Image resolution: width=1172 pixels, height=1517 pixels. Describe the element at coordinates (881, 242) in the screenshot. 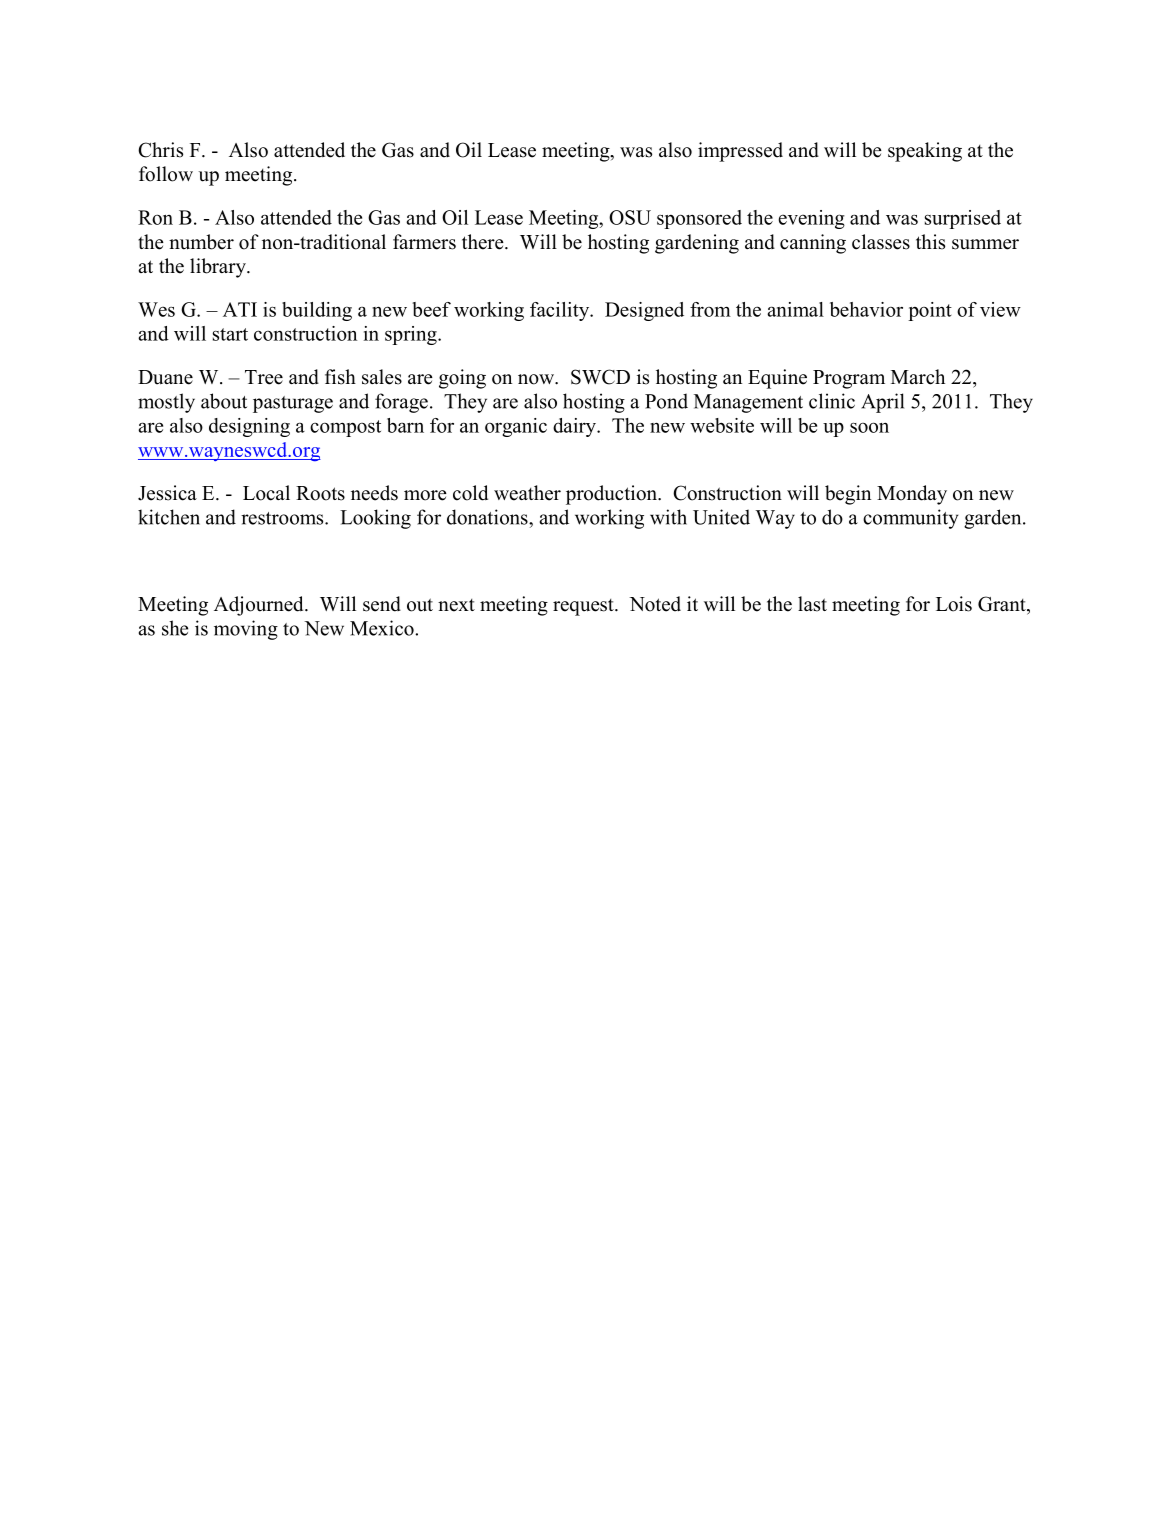

I see `classes` at that location.
